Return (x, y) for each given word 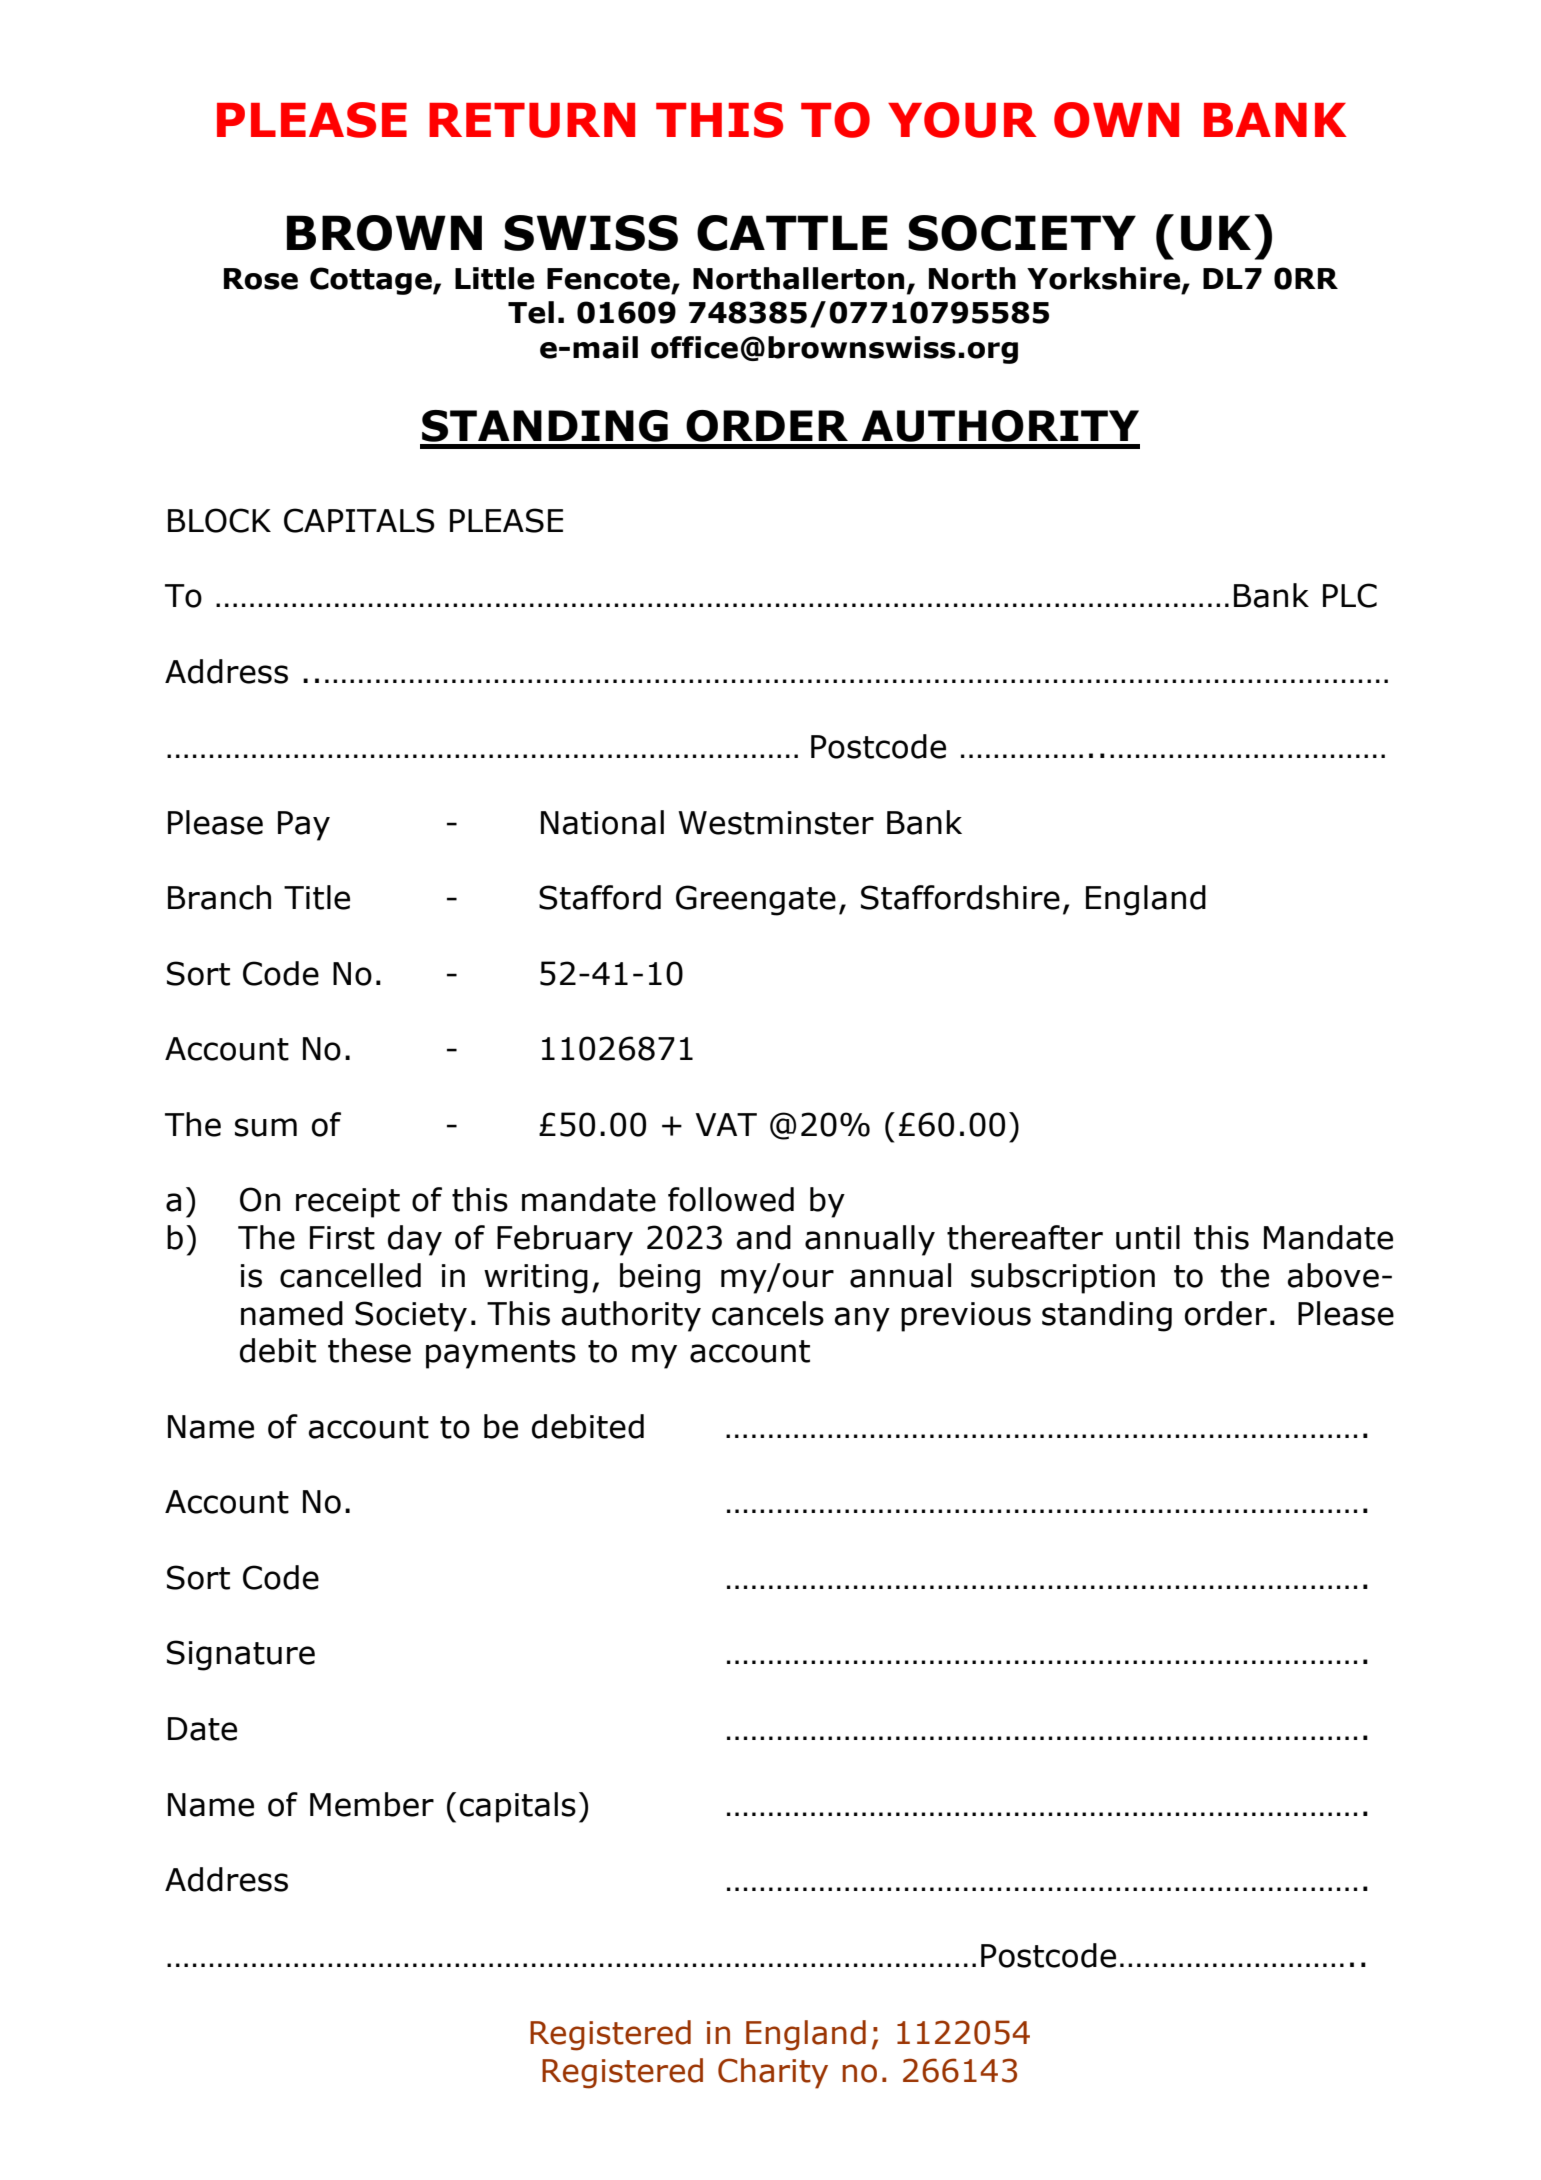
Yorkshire (1105, 279)
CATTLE (792, 233)
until (1148, 1237)
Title (317, 897)
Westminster (776, 823)
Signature (241, 1655)
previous (966, 1317)
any (862, 1319)
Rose (261, 279)
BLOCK (219, 520)
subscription (1063, 1278)
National (602, 822)
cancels (768, 1313)
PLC (1350, 595)
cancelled (350, 1275)
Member (372, 1804)
